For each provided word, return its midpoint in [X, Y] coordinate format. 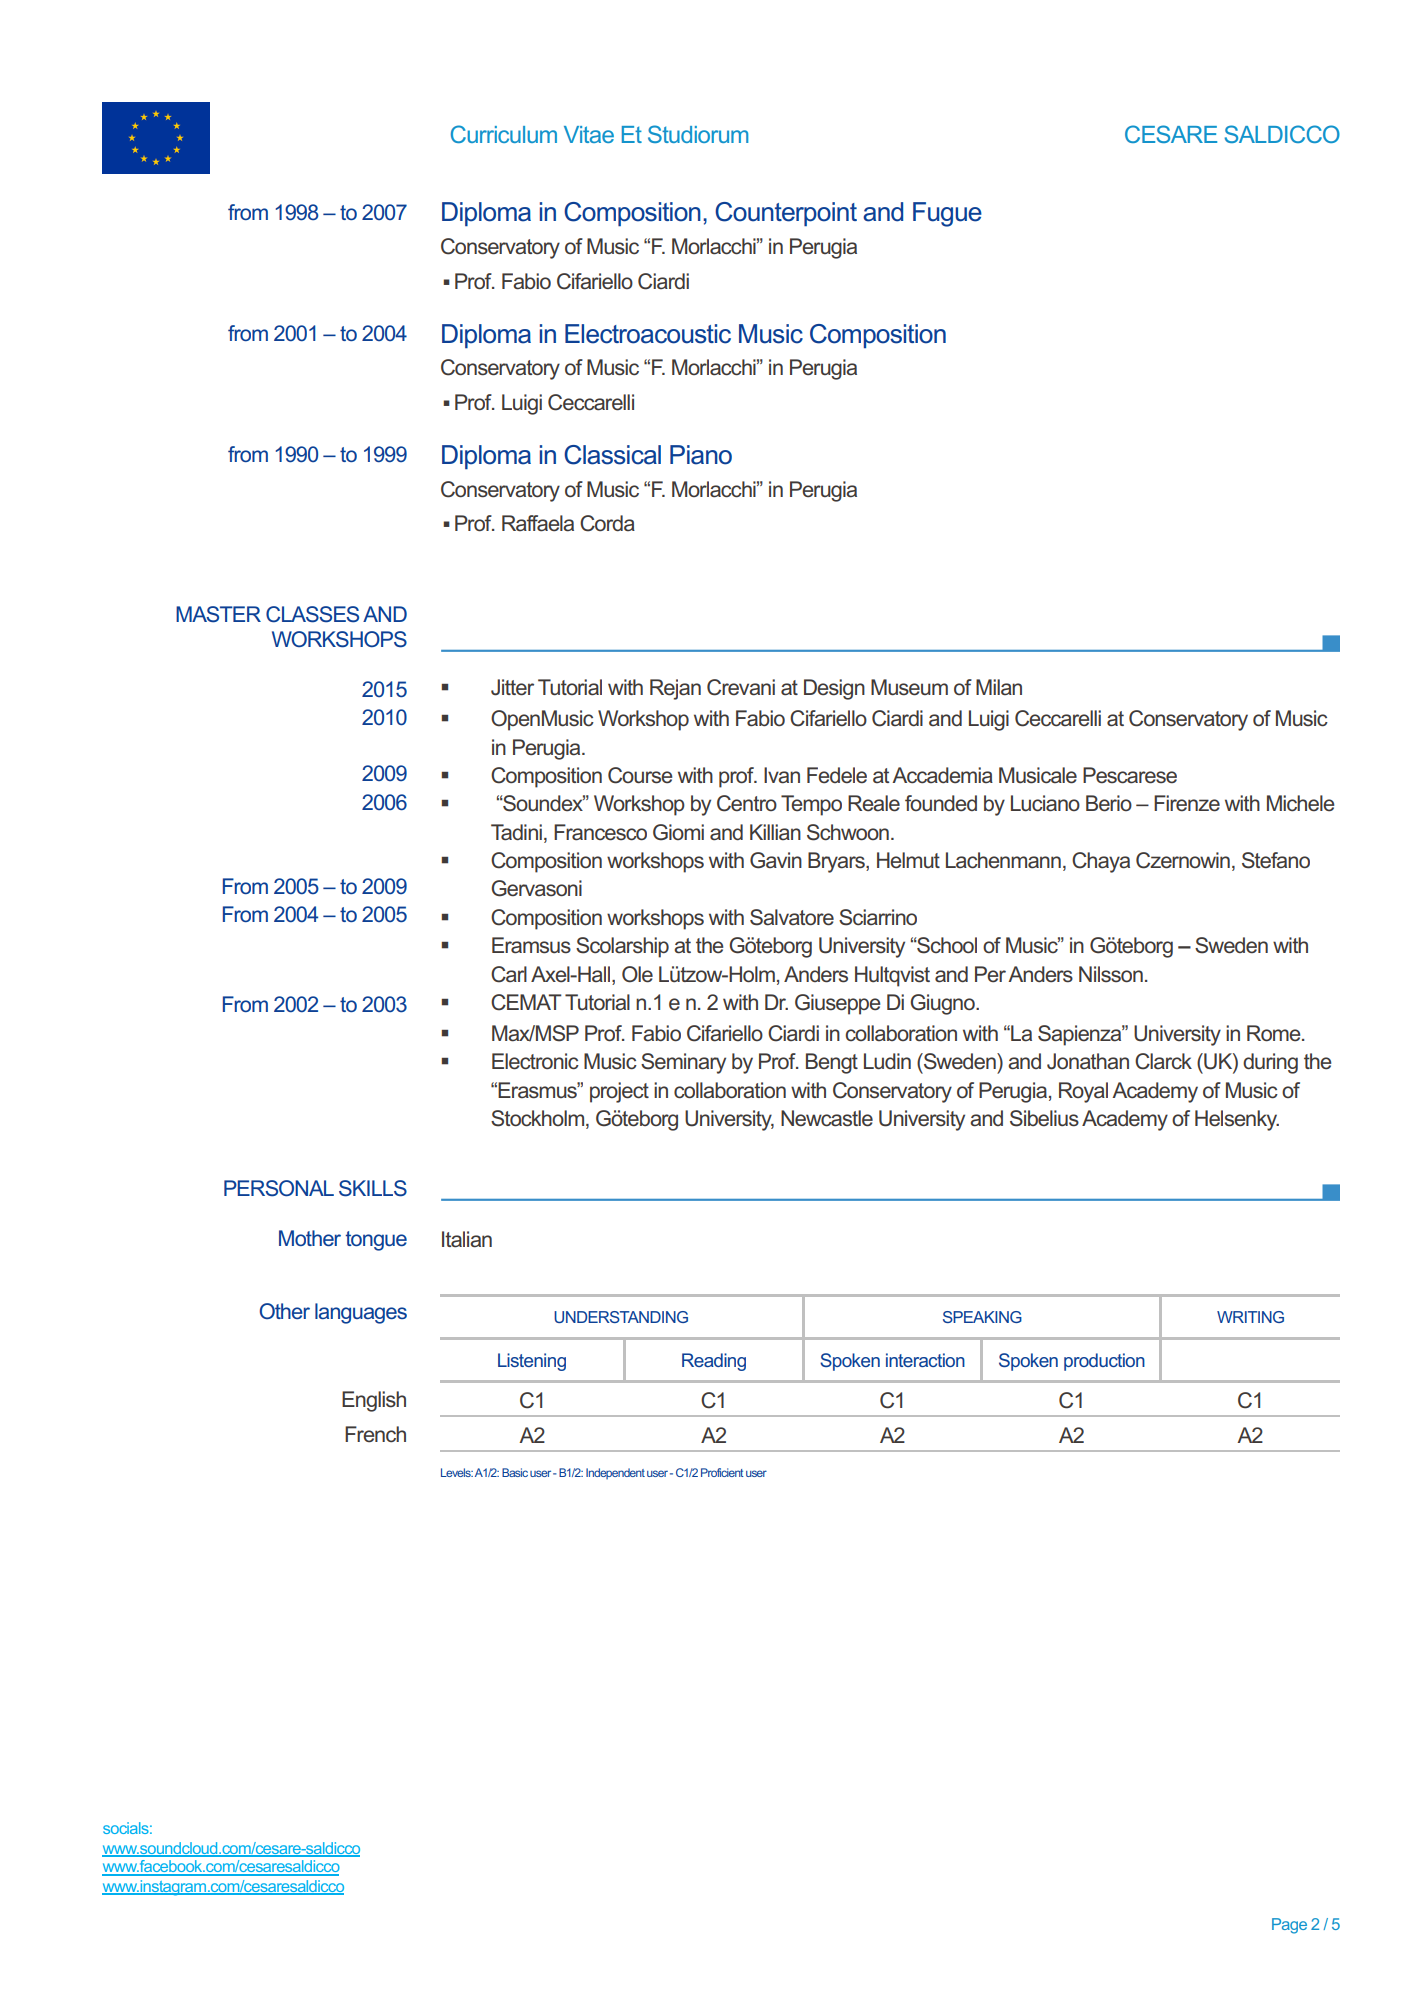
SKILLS [373, 1188]
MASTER [218, 614]
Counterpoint [786, 214]
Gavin [776, 860]
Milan [999, 687]
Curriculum [504, 134]
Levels [457, 1472]
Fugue [947, 214]
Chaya [1101, 862]
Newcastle [827, 1118]
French [375, 1434]
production [1104, 1362]
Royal [1083, 1092]
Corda [607, 523]
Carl [509, 974]
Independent [615, 1473]
